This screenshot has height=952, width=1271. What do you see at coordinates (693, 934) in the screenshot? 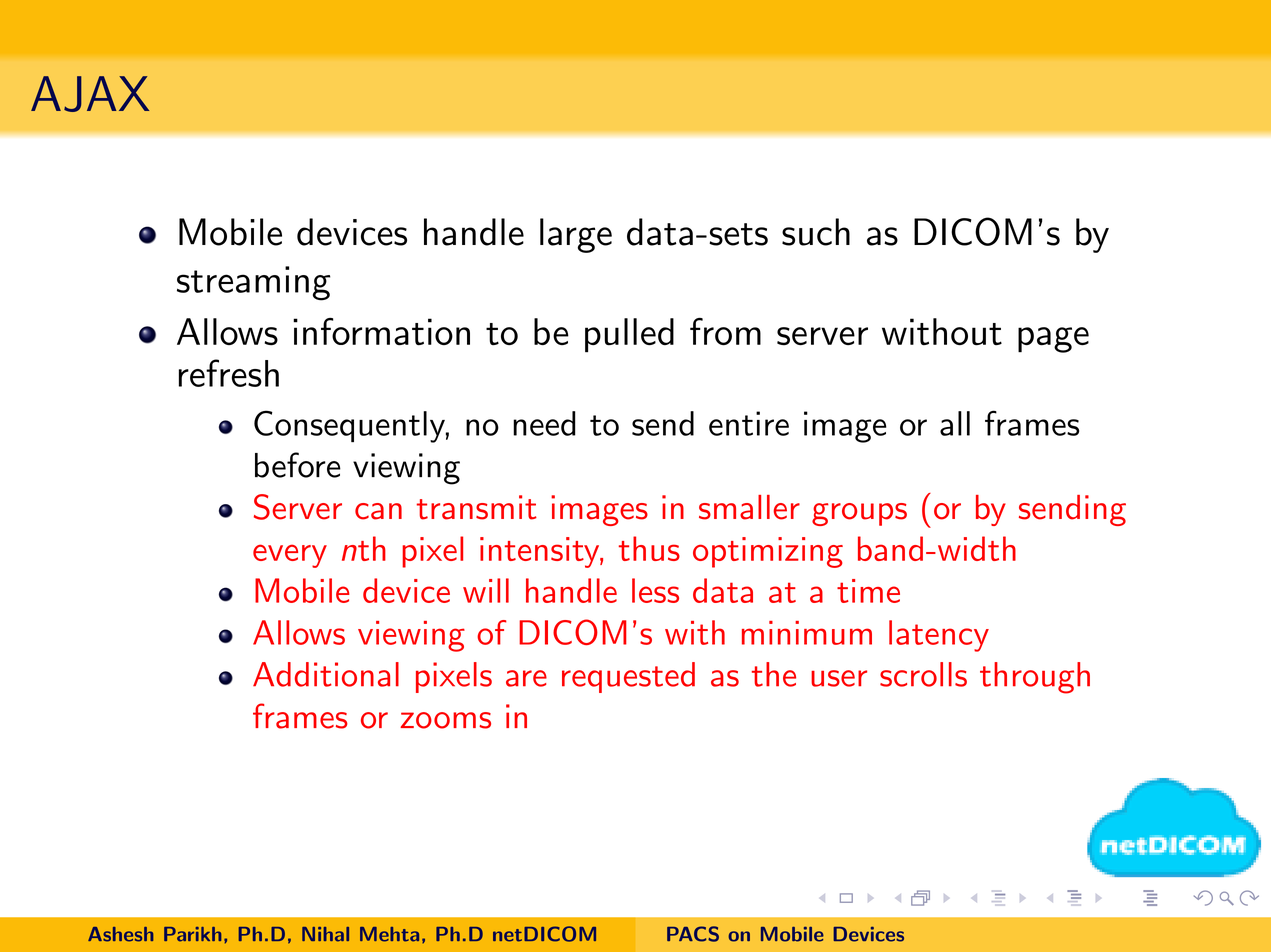
I see `PACS` at bounding box center [693, 934].
